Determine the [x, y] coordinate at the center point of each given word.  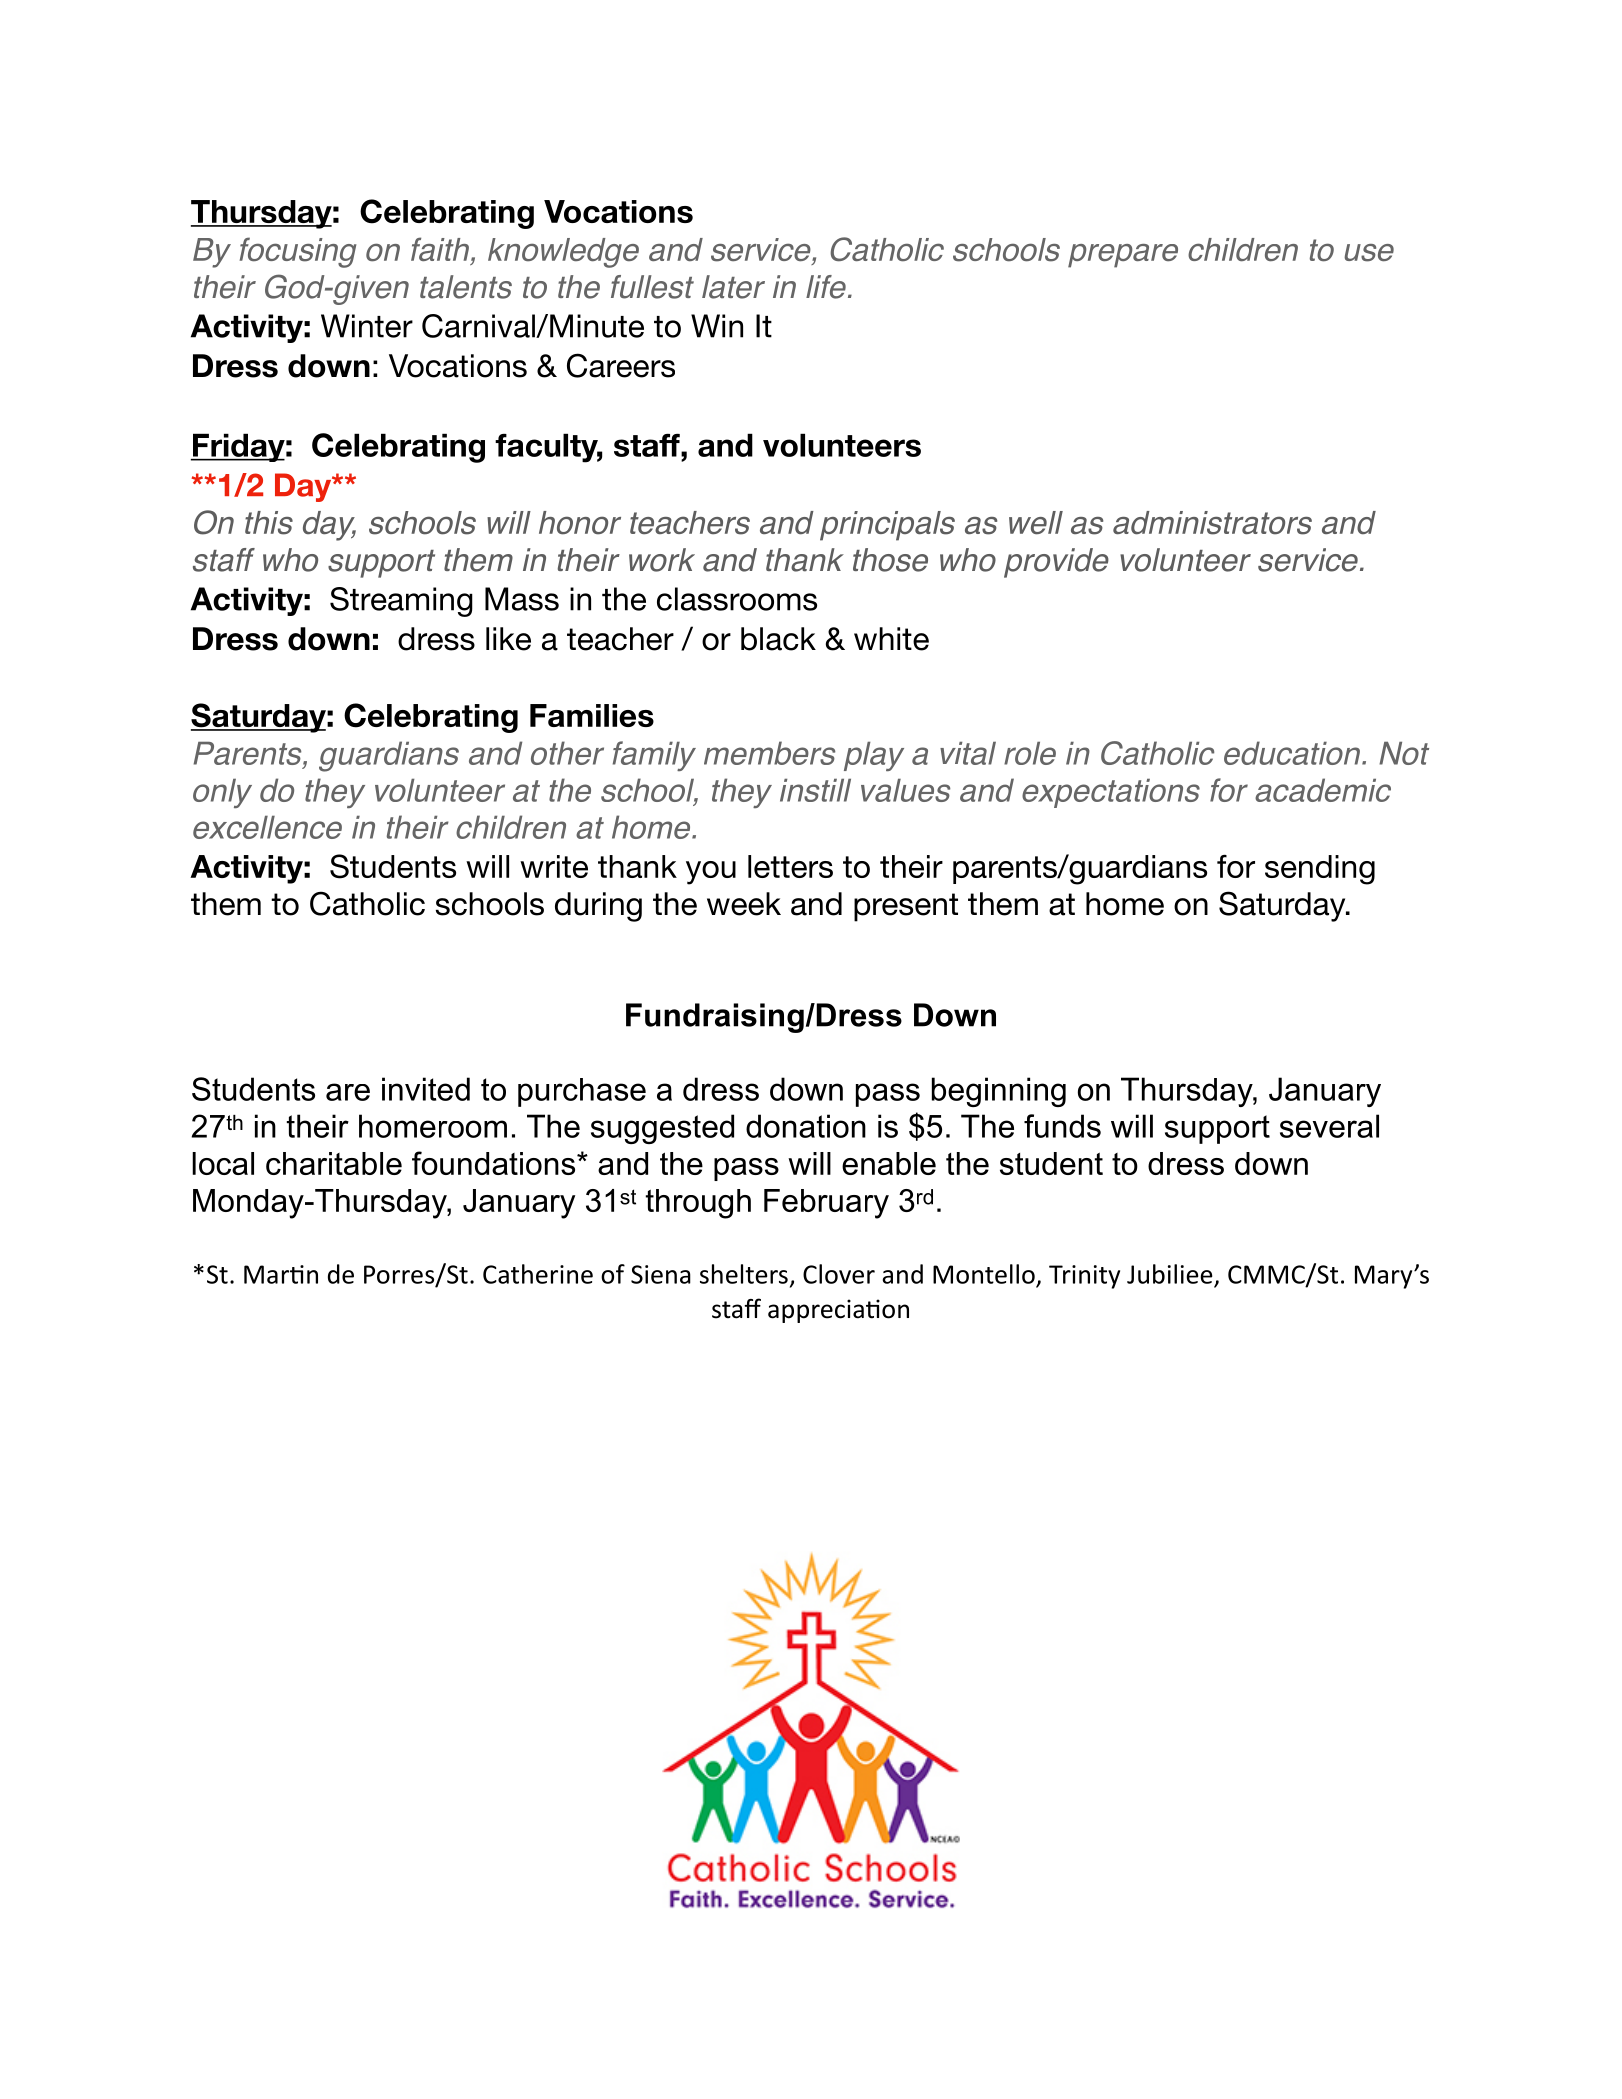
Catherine [538, 1274]
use [1369, 253]
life [826, 287]
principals [887, 526]
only [222, 793]
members [769, 753]
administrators [1212, 523]
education [1293, 753]
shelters [744, 1274]
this [269, 523]
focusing [297, 252]
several [1329, 1126]
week [744, 904]
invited [426, 1089]
